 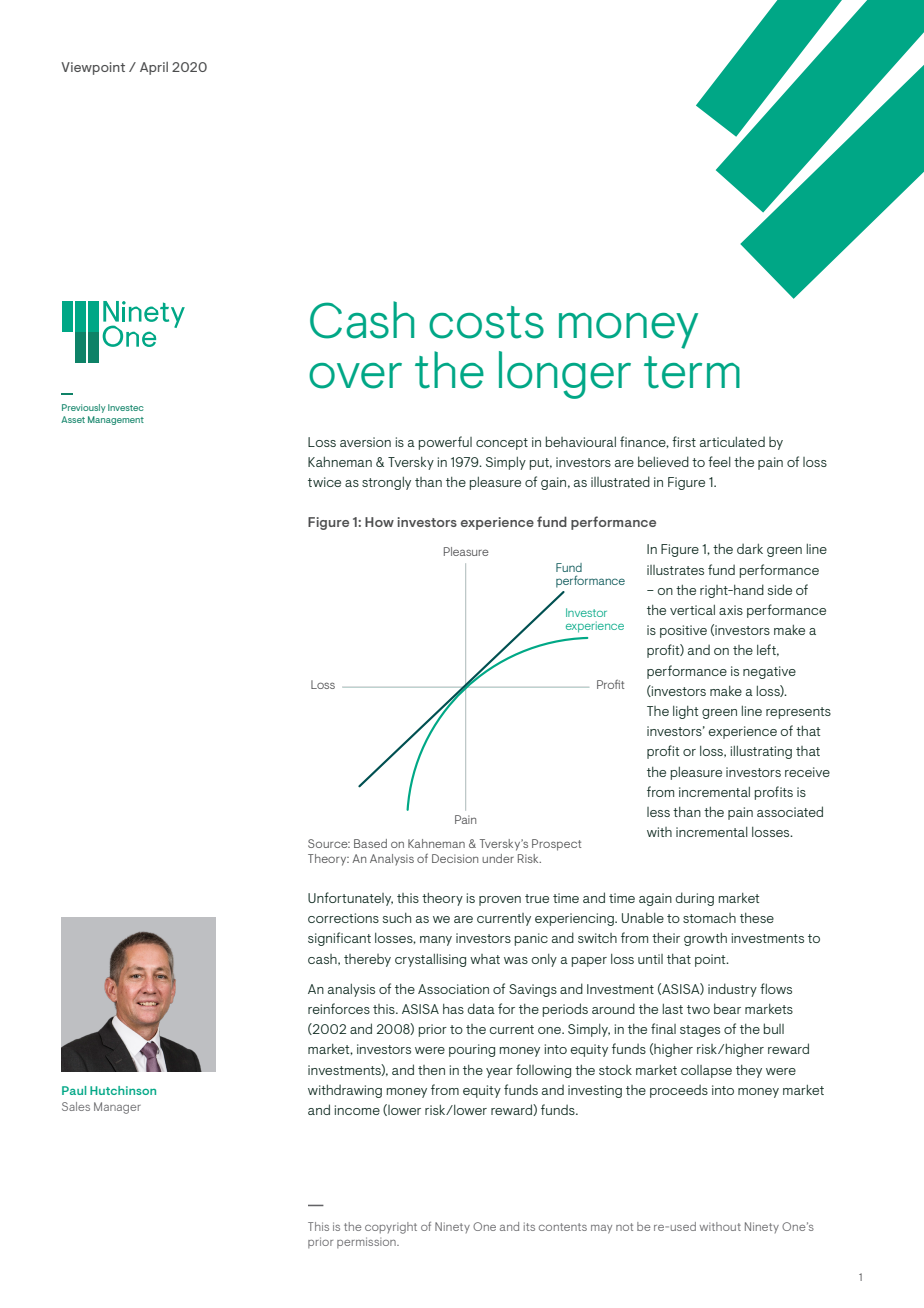 I want to click on not, so click(x=624, y=1227).
